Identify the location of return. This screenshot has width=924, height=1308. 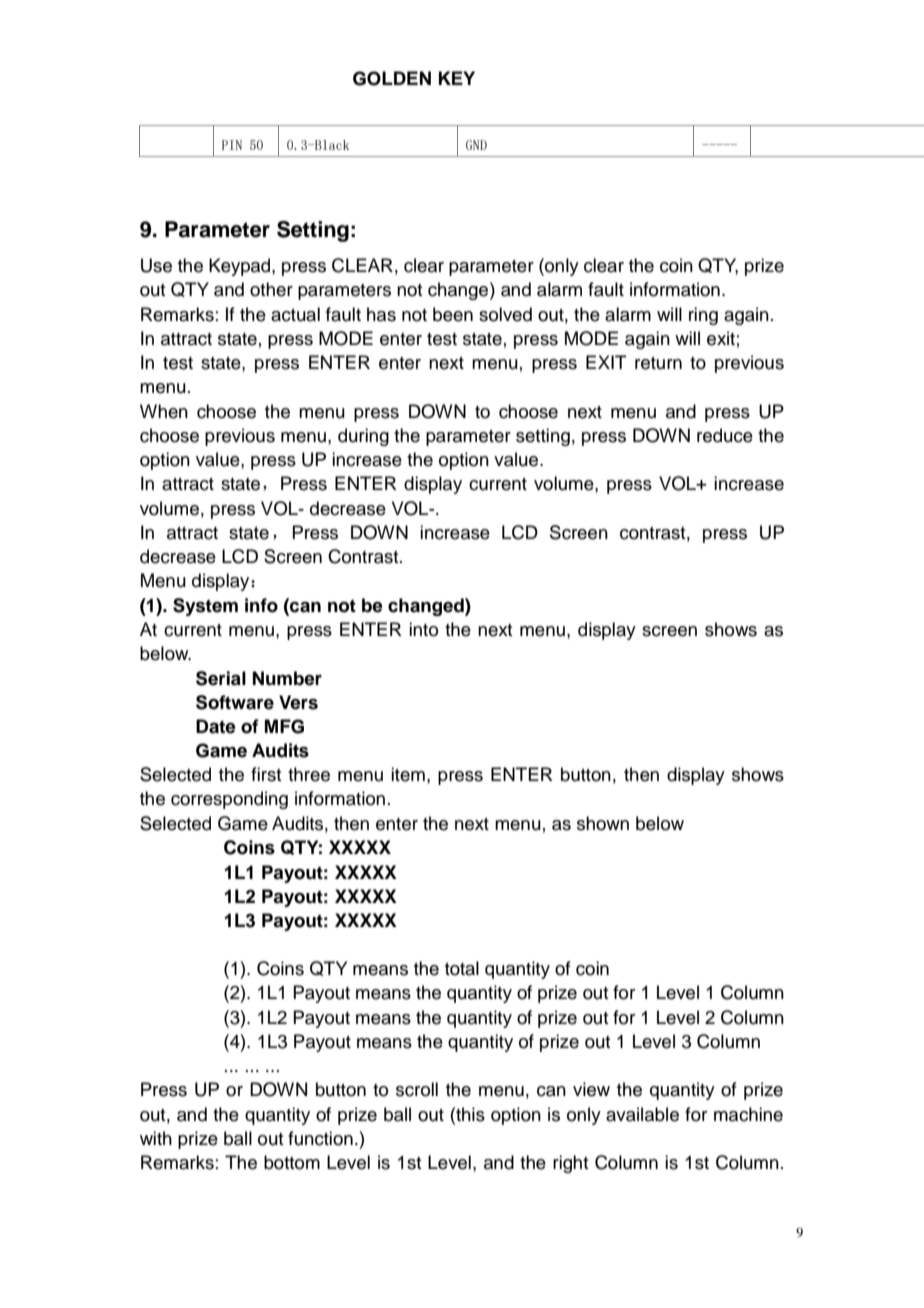
(658, 363).
